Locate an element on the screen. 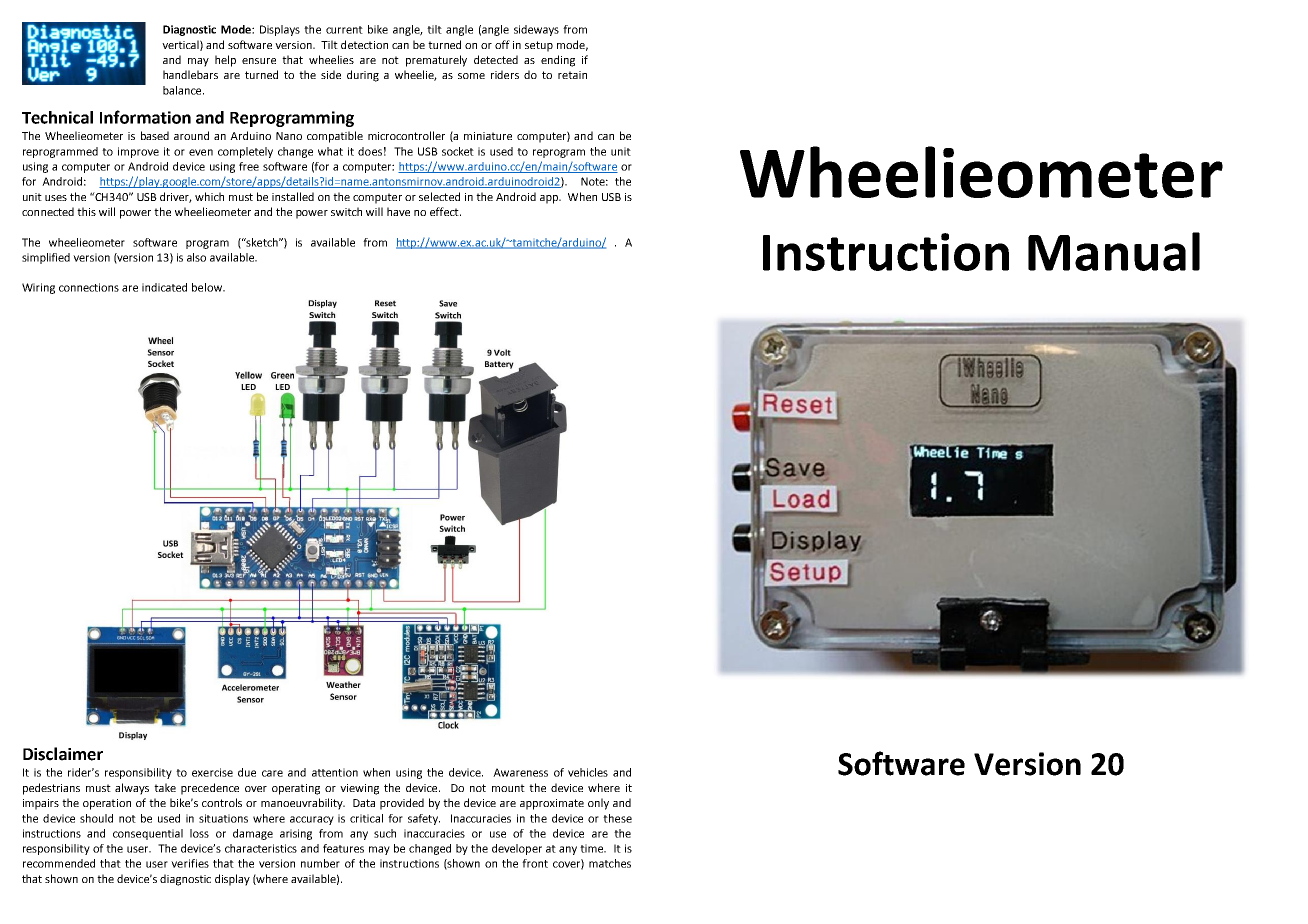 The height and width of the screenshot is (924, 1308). consequential is located at coordinates (148, 834).
